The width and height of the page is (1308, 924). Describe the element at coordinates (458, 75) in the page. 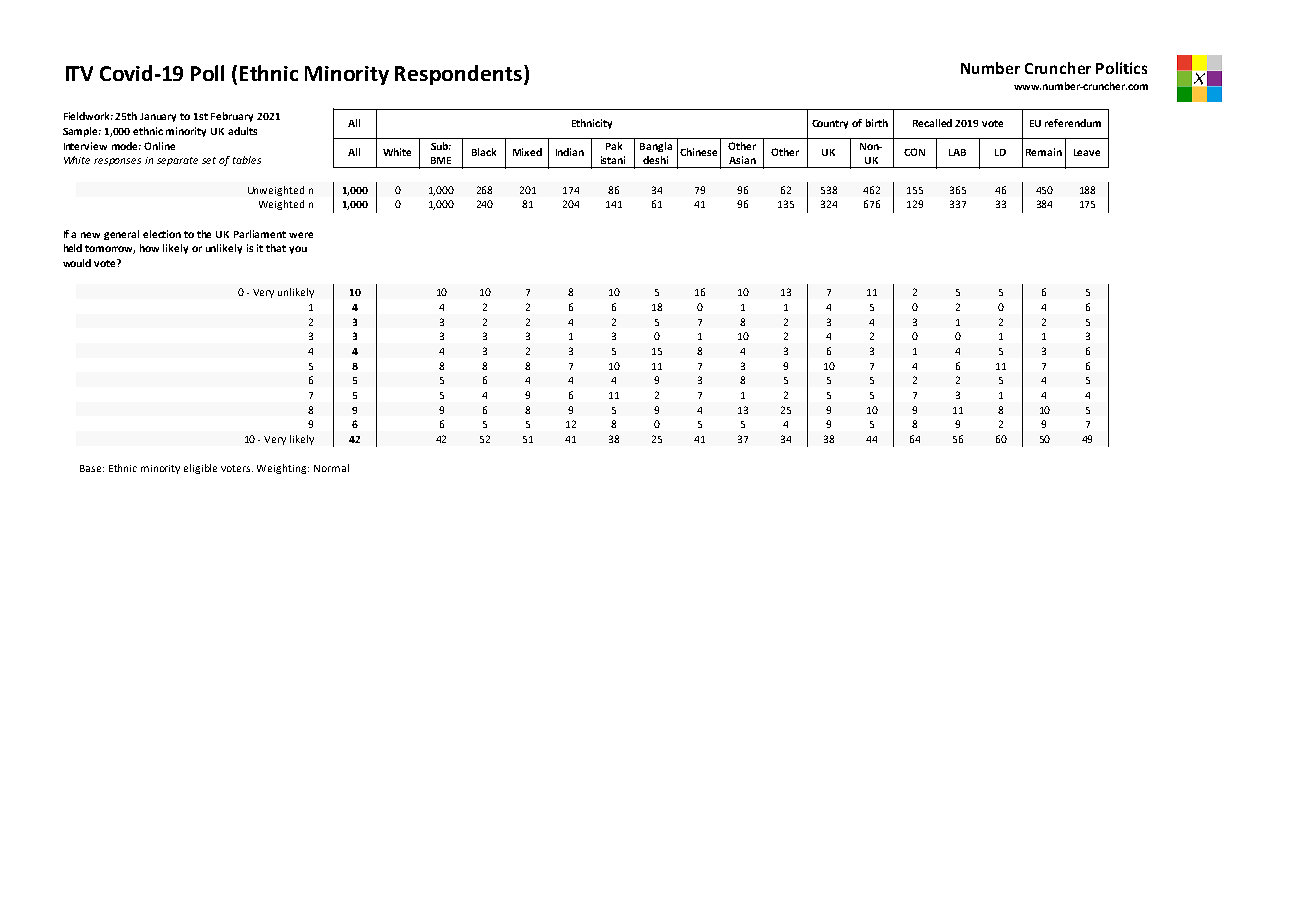

I see `Respondents` at that location.
